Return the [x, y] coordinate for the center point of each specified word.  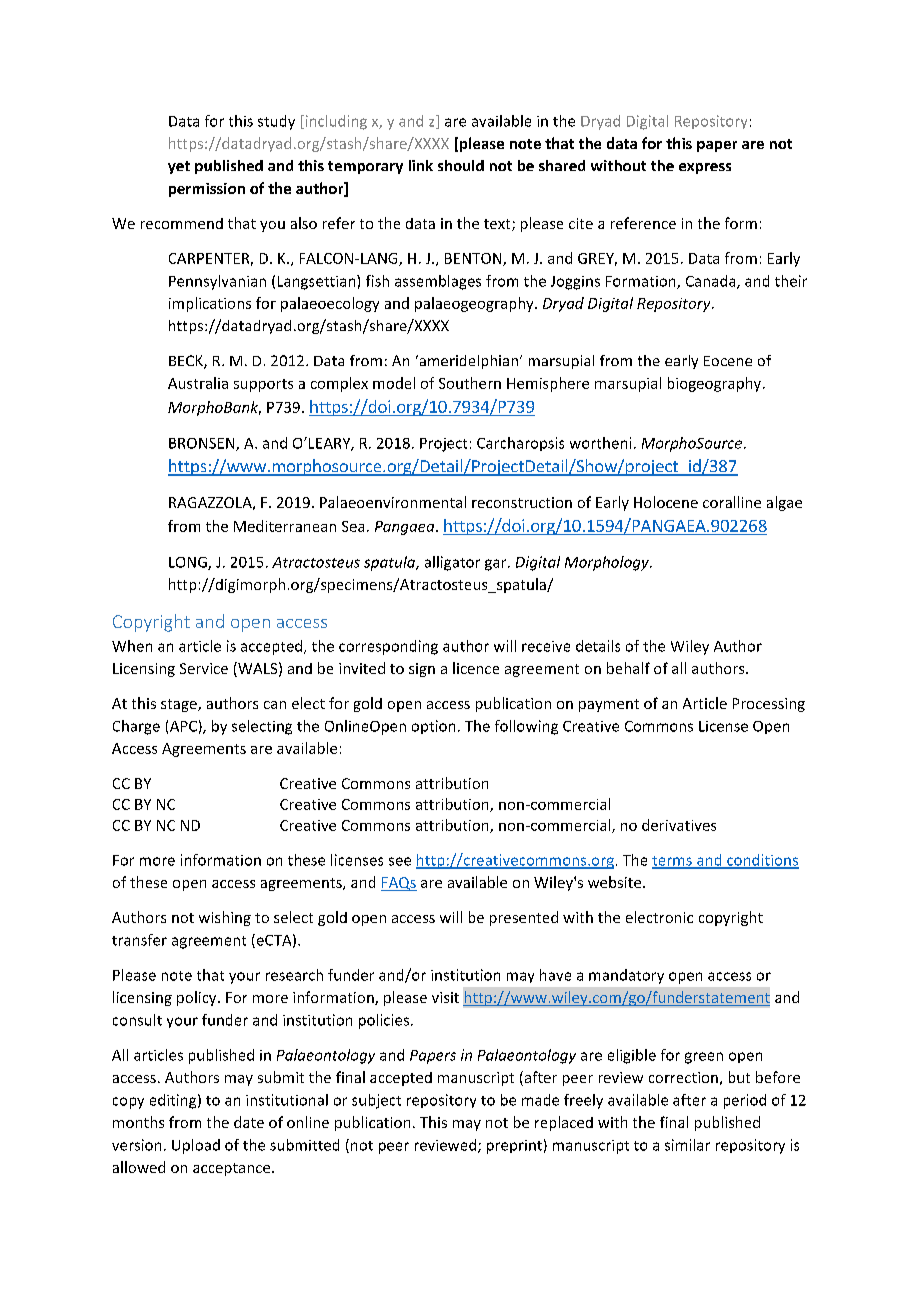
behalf [628, 668]
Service [204, 668]
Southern [470, 383]
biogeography [716, 384]
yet [179, 167]
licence [476, 668]
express [705, 168]
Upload [196, 1146]
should [461, 165]
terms [673, 862]
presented [524, 918]
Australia [198, 383]
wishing [225, 918]
